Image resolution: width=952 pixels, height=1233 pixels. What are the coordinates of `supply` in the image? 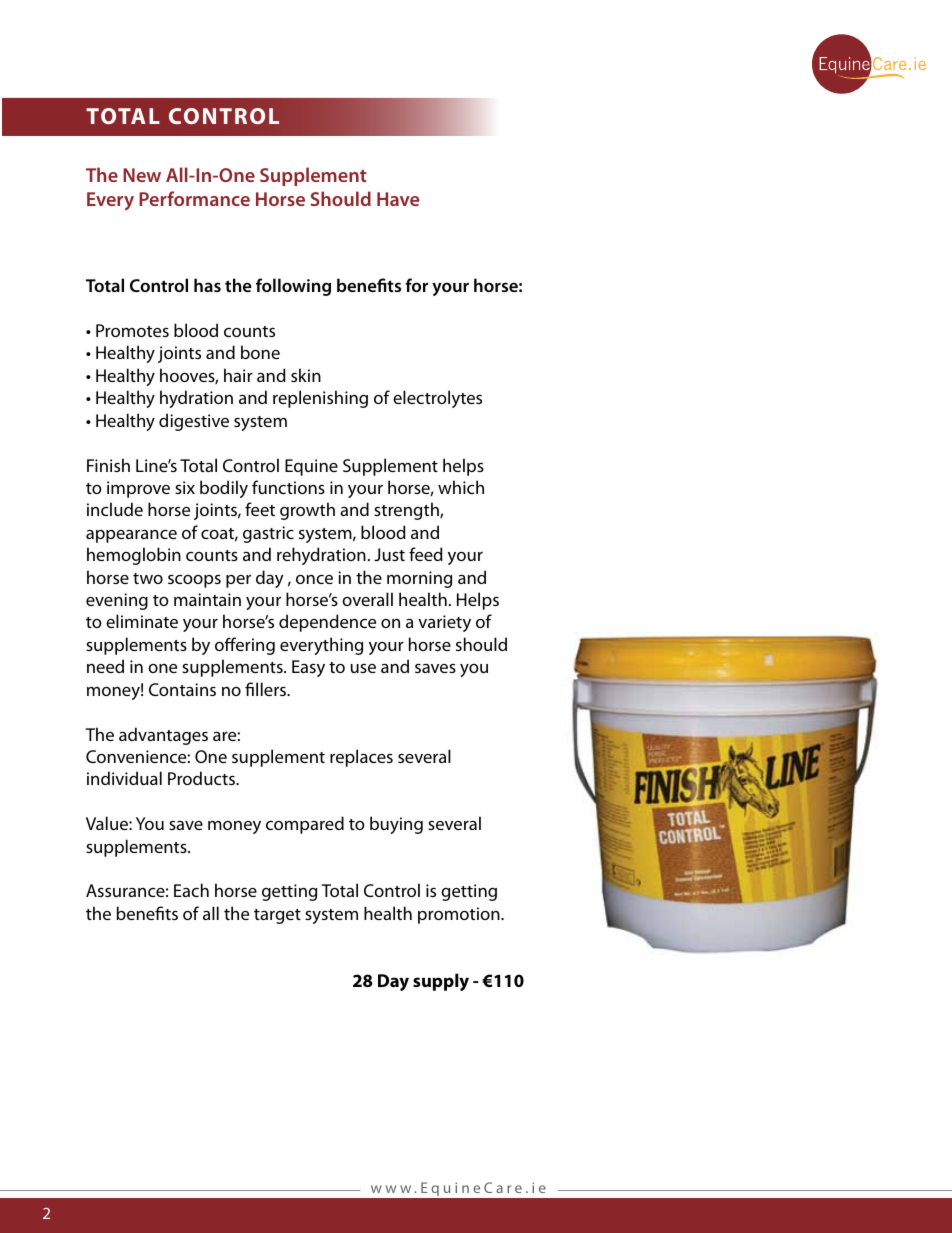 It's located at (441, 982).
